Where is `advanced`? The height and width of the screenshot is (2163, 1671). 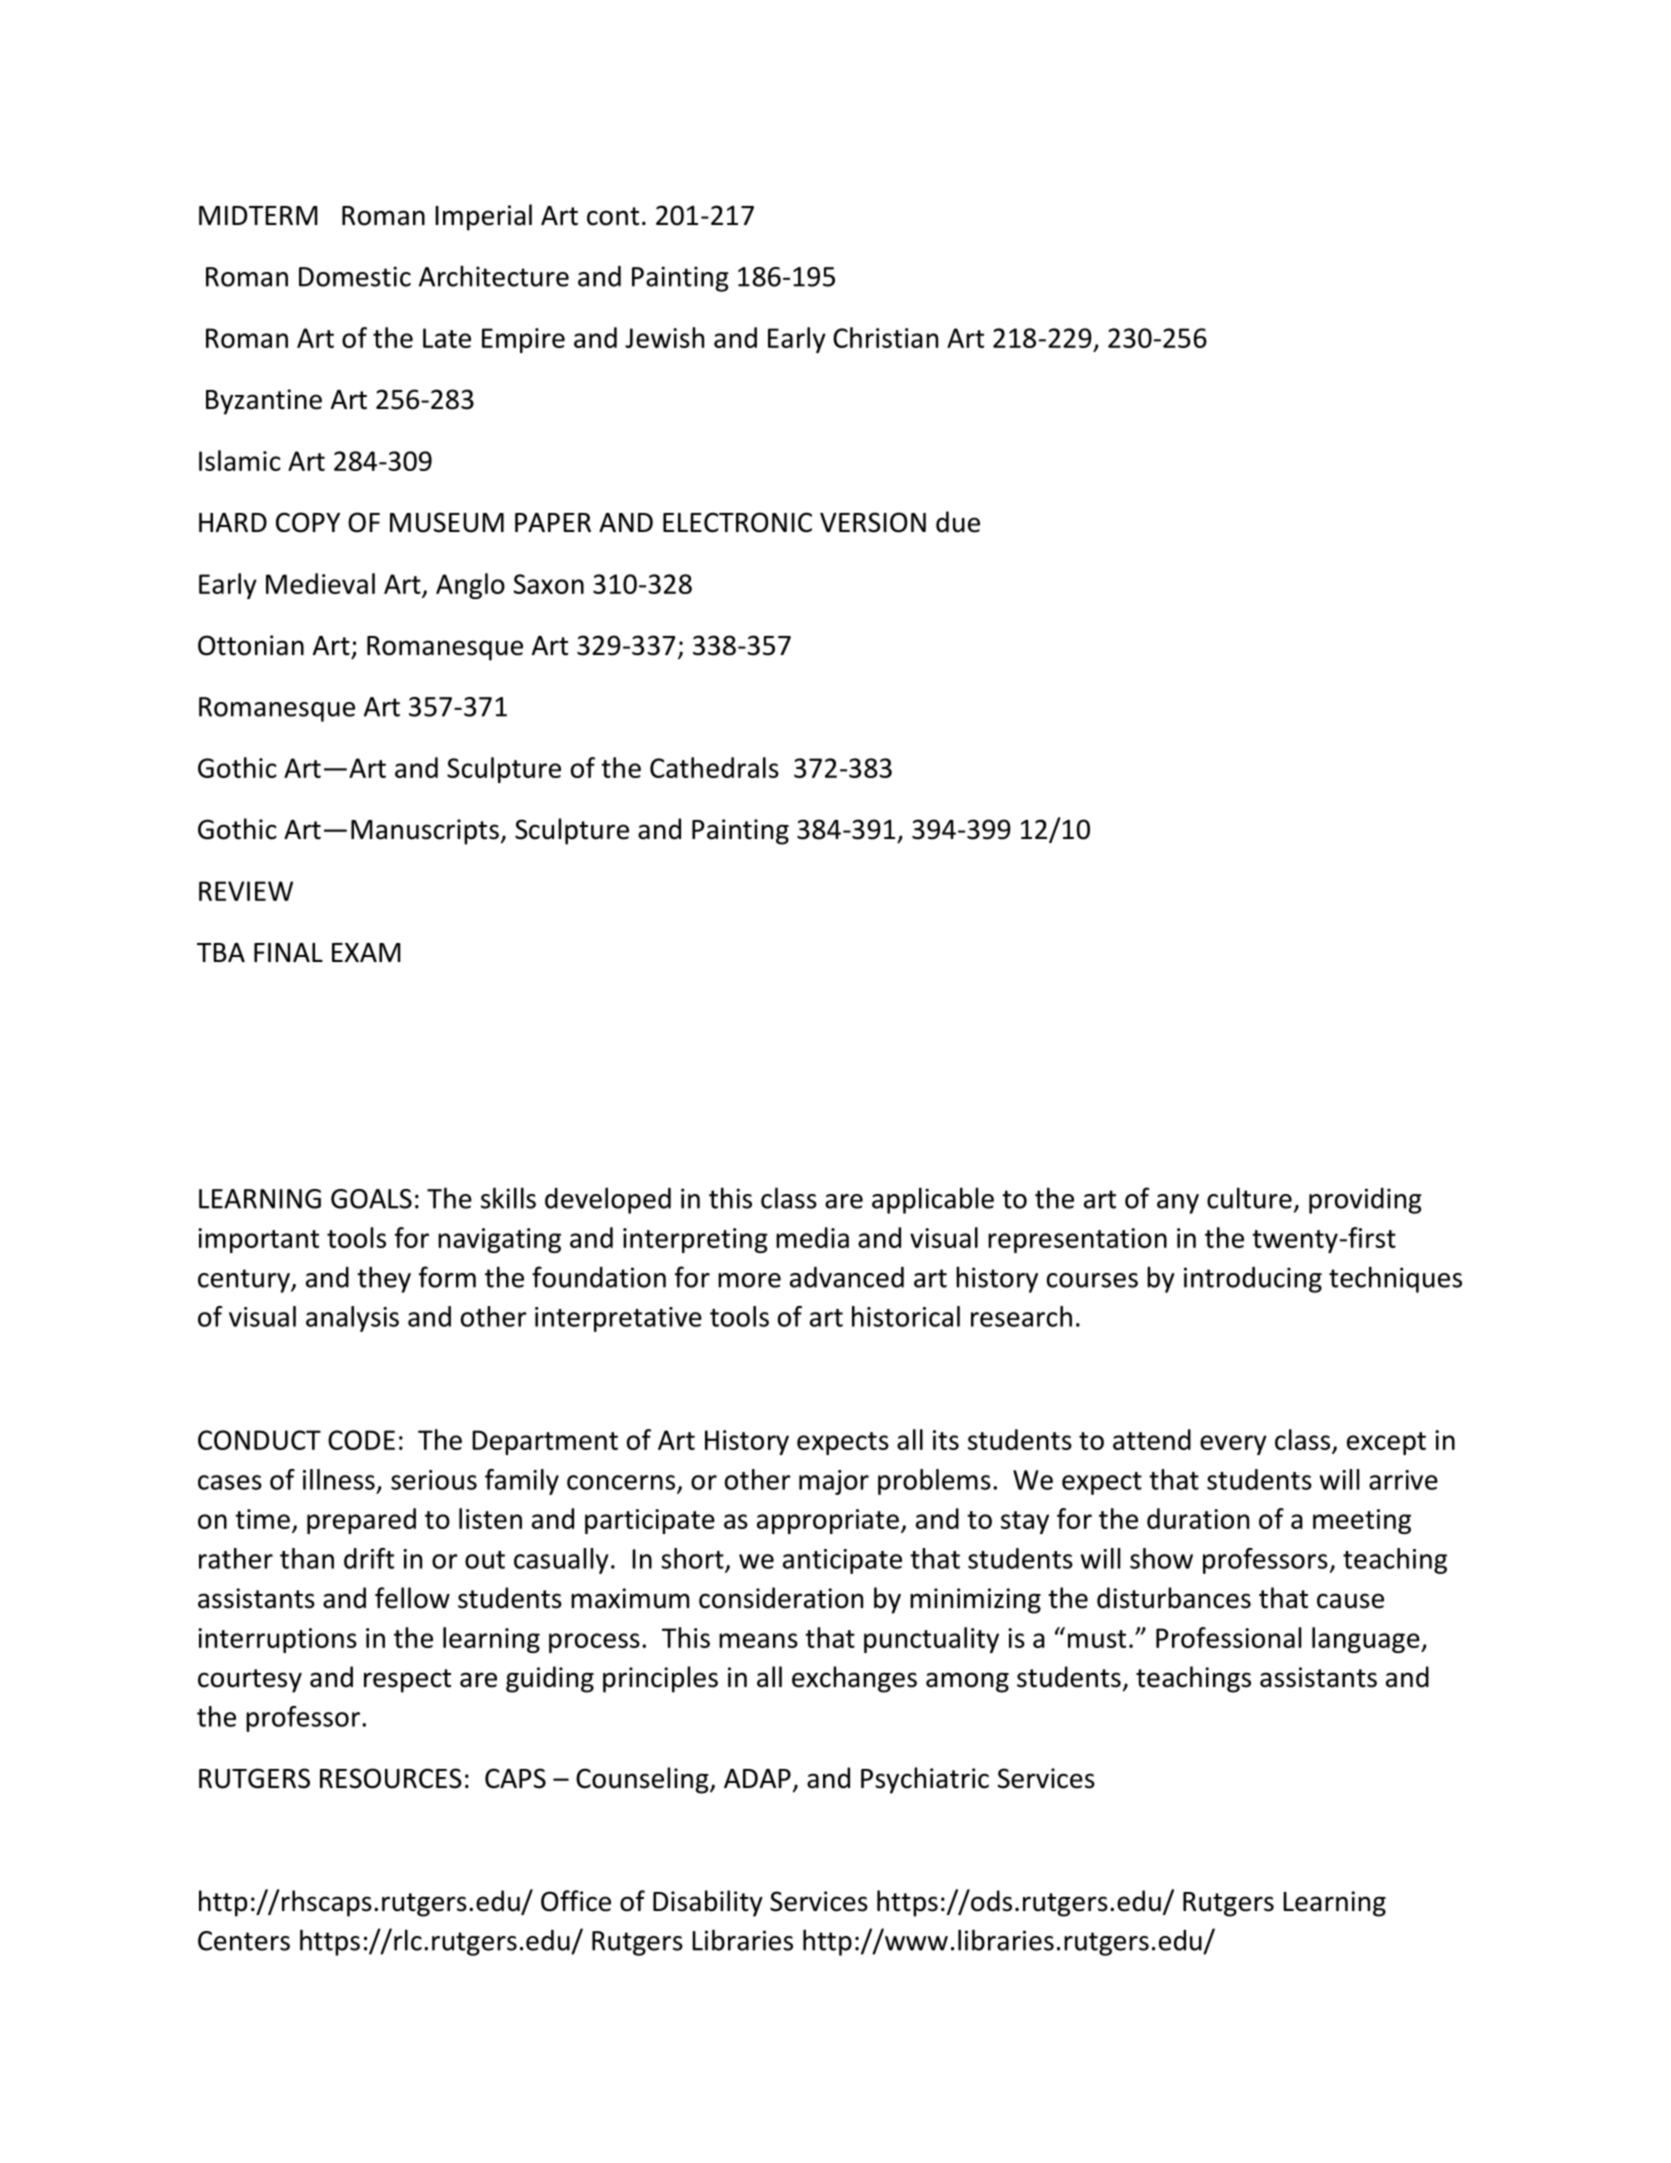 advanced is located at coordinates (847, 1277).
